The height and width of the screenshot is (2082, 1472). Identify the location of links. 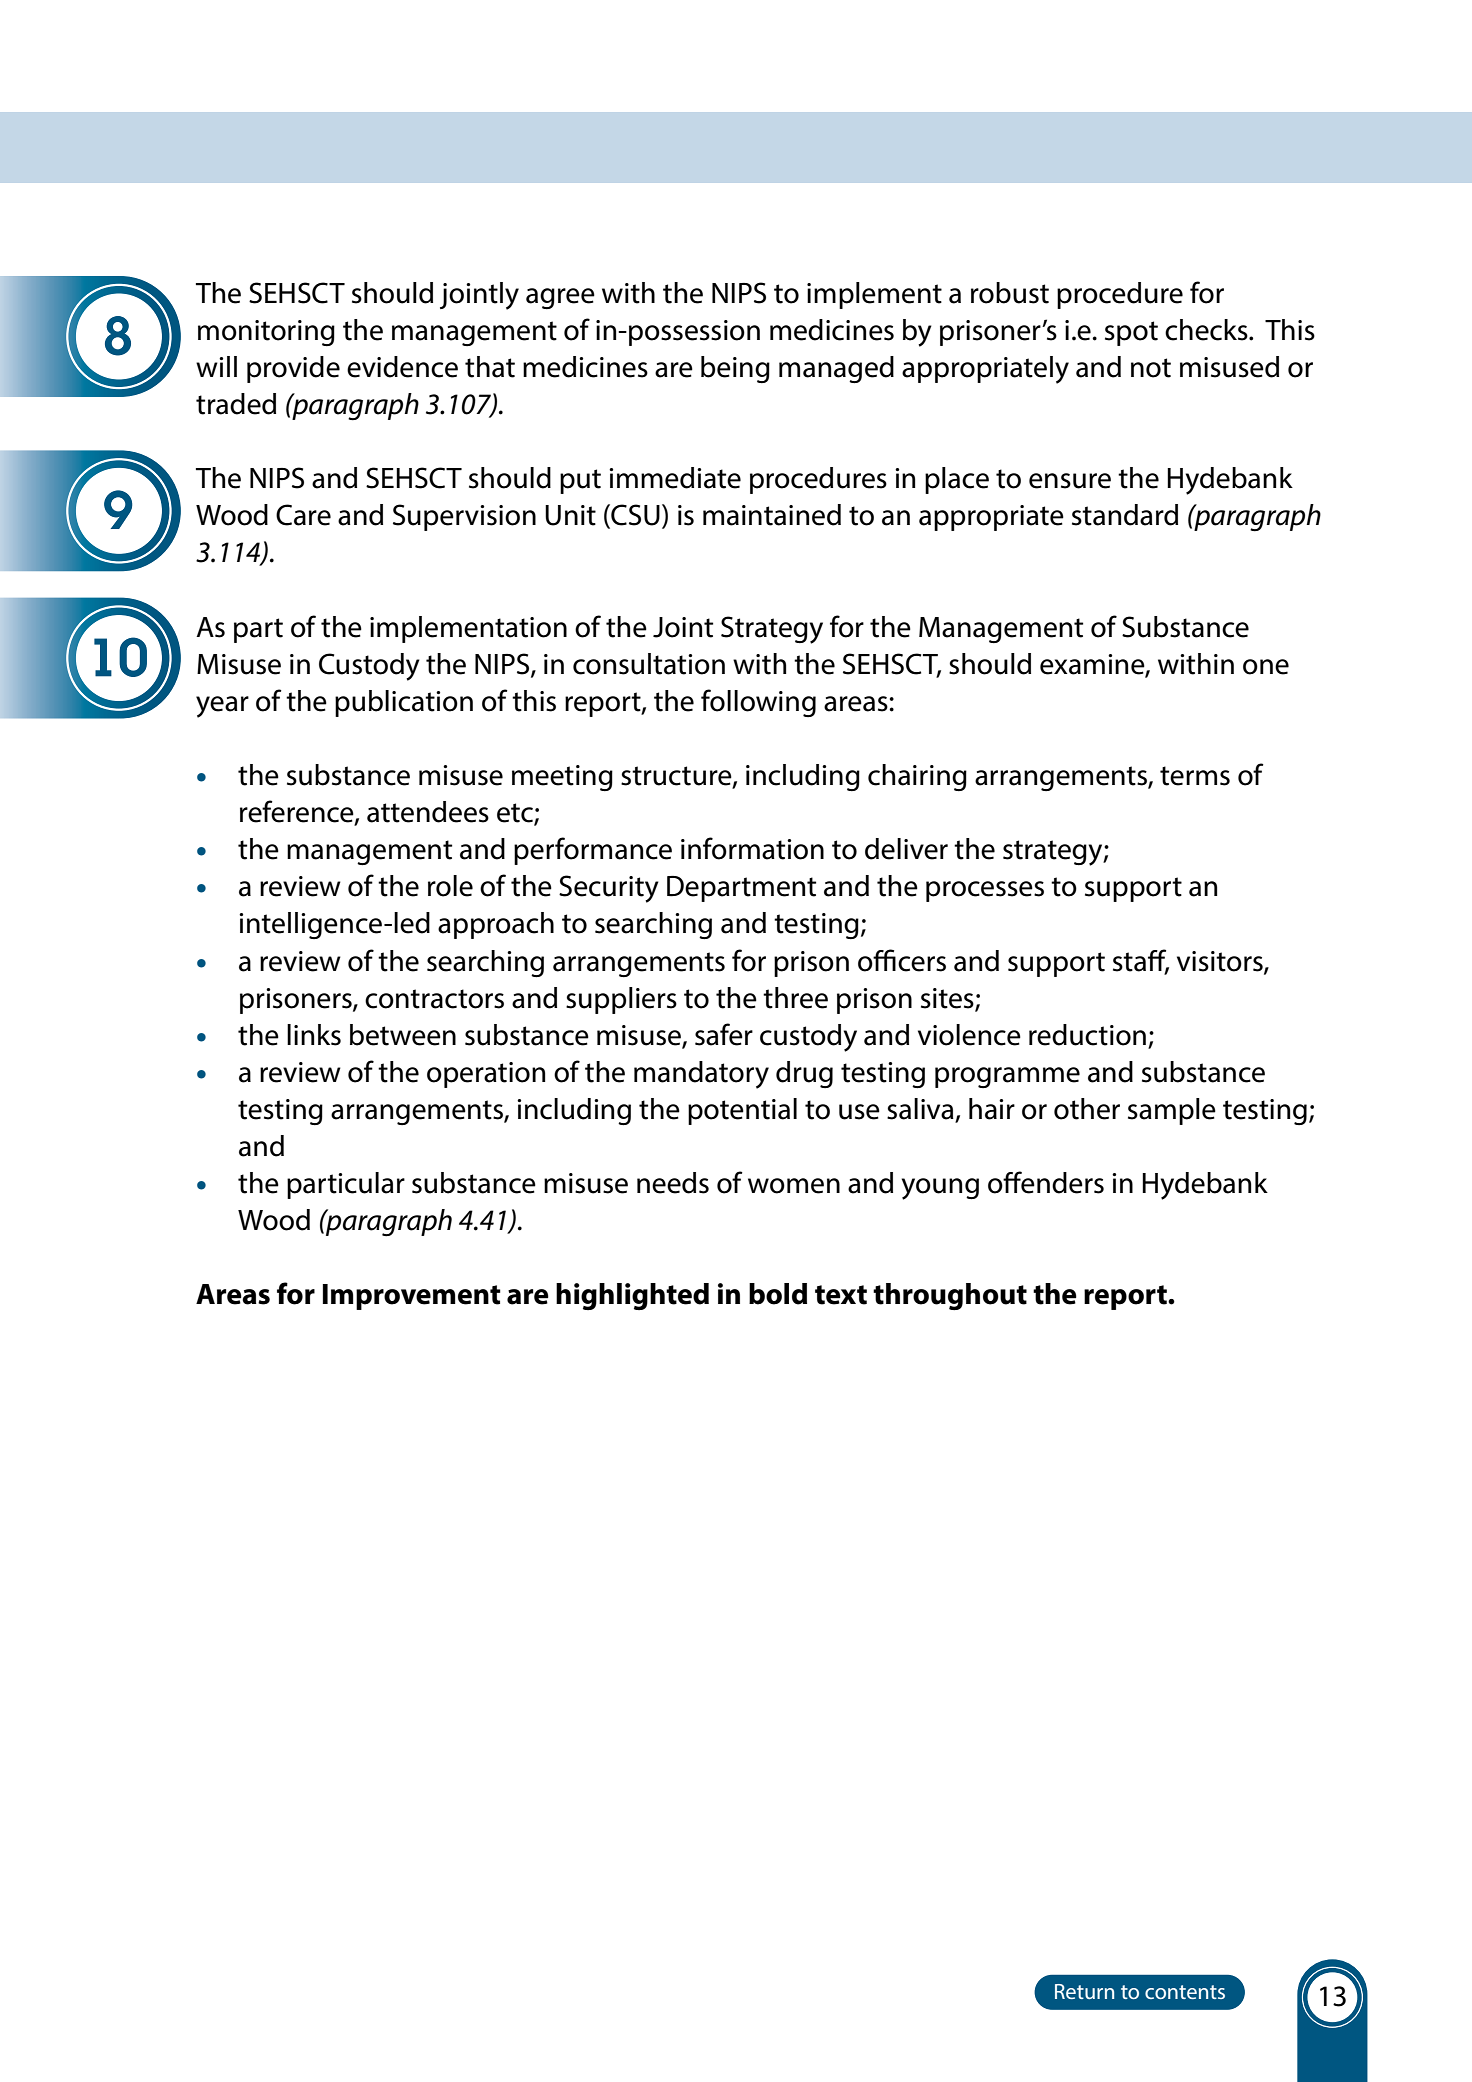
(314, 1035).
